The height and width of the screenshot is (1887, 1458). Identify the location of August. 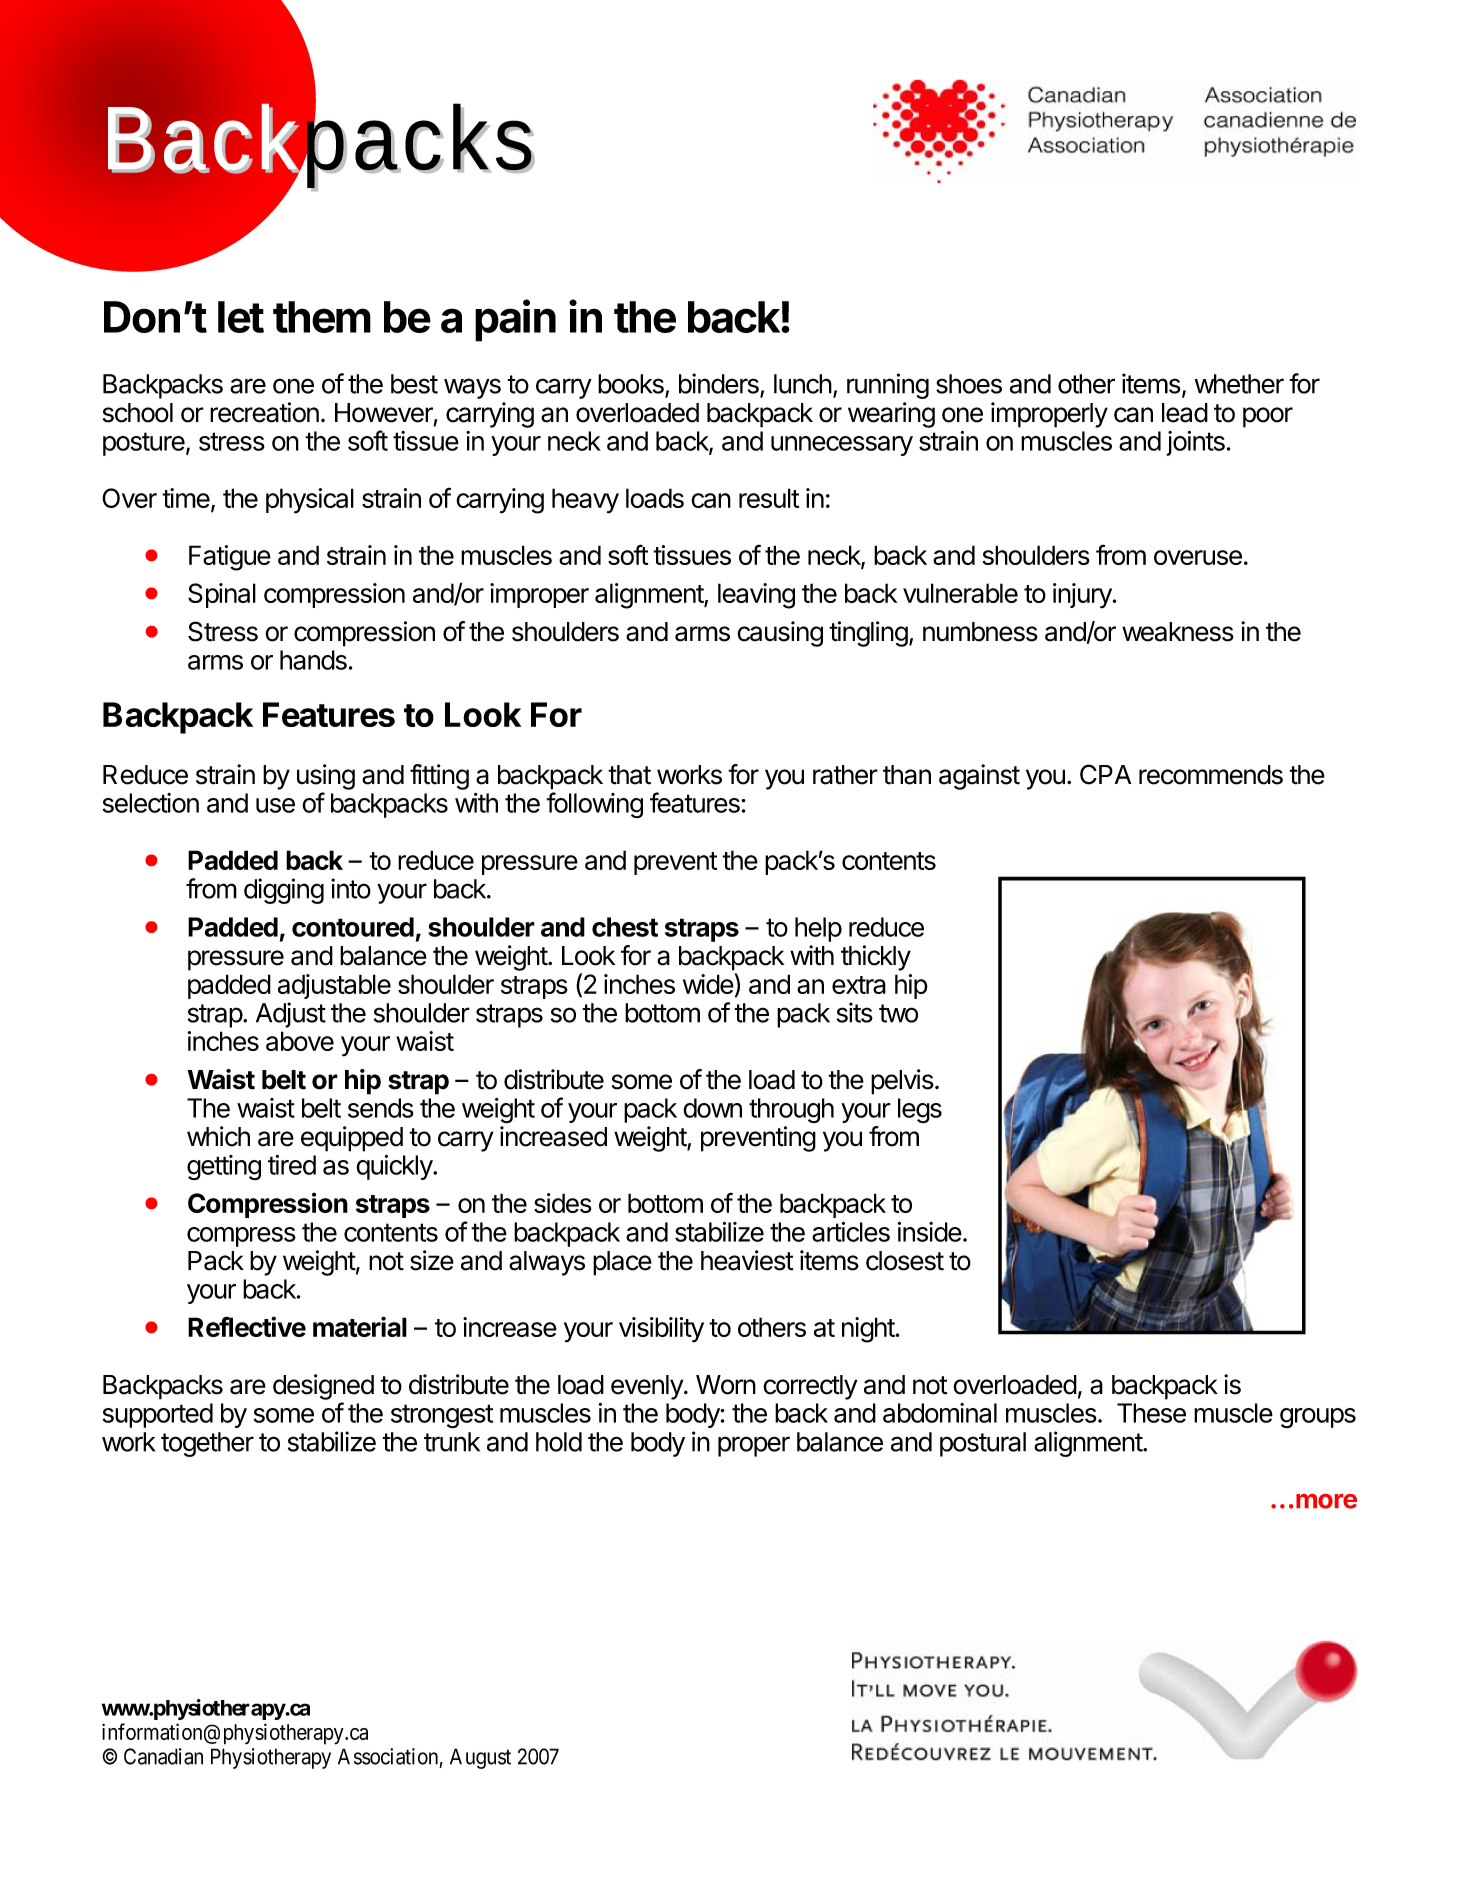
(480, 1758).
